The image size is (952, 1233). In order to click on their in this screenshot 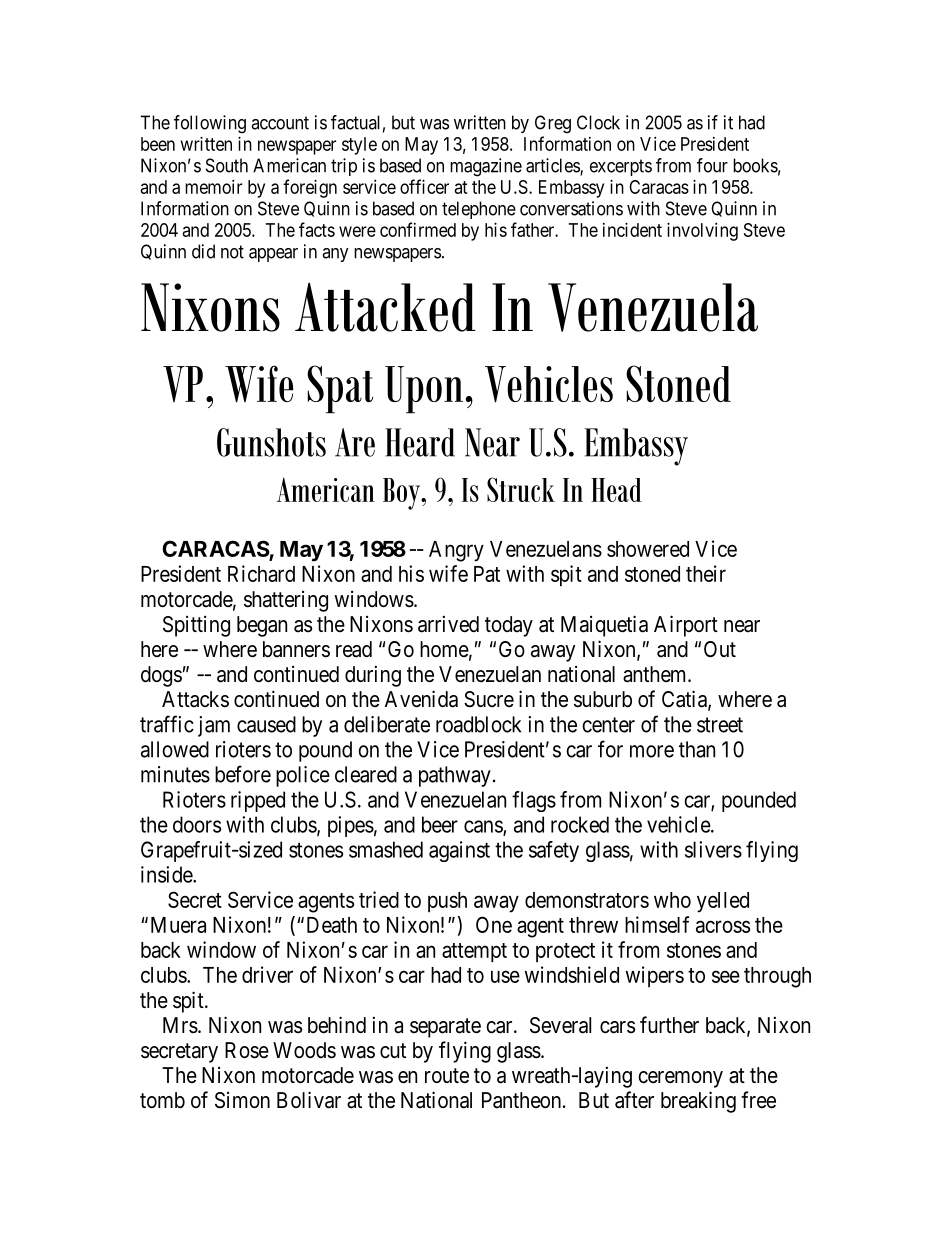, I will do `click(706, 573)`.
